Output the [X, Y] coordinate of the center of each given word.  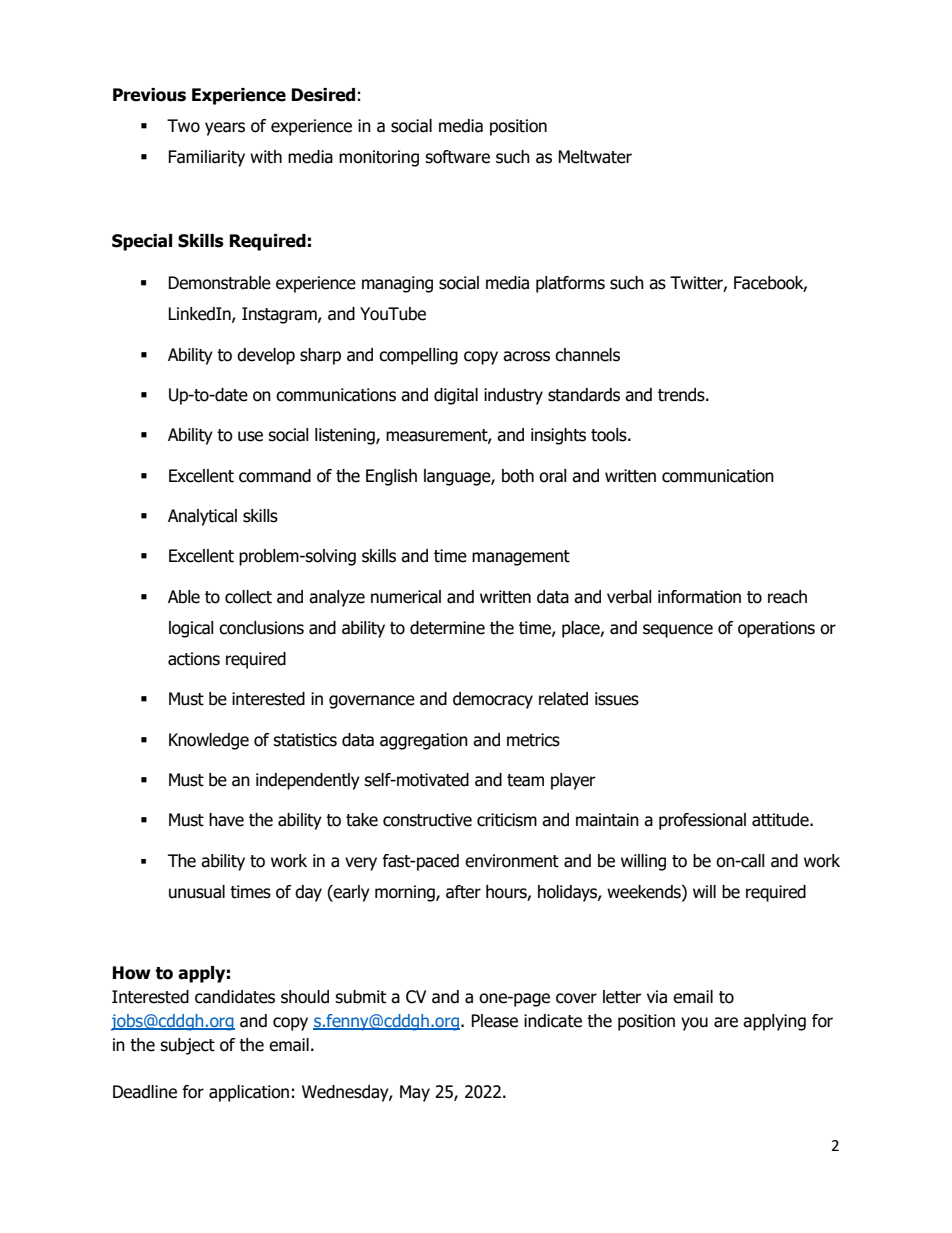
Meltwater [595, 157]
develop [266, 356]
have [226, 820]
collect [248, 597]
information [699, 597]
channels [587, 355]
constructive [427, 820]
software [457, 157]
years [225, 129]
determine [447, 628]
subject [187, 1046]
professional [702, 821]
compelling [418, 356]
